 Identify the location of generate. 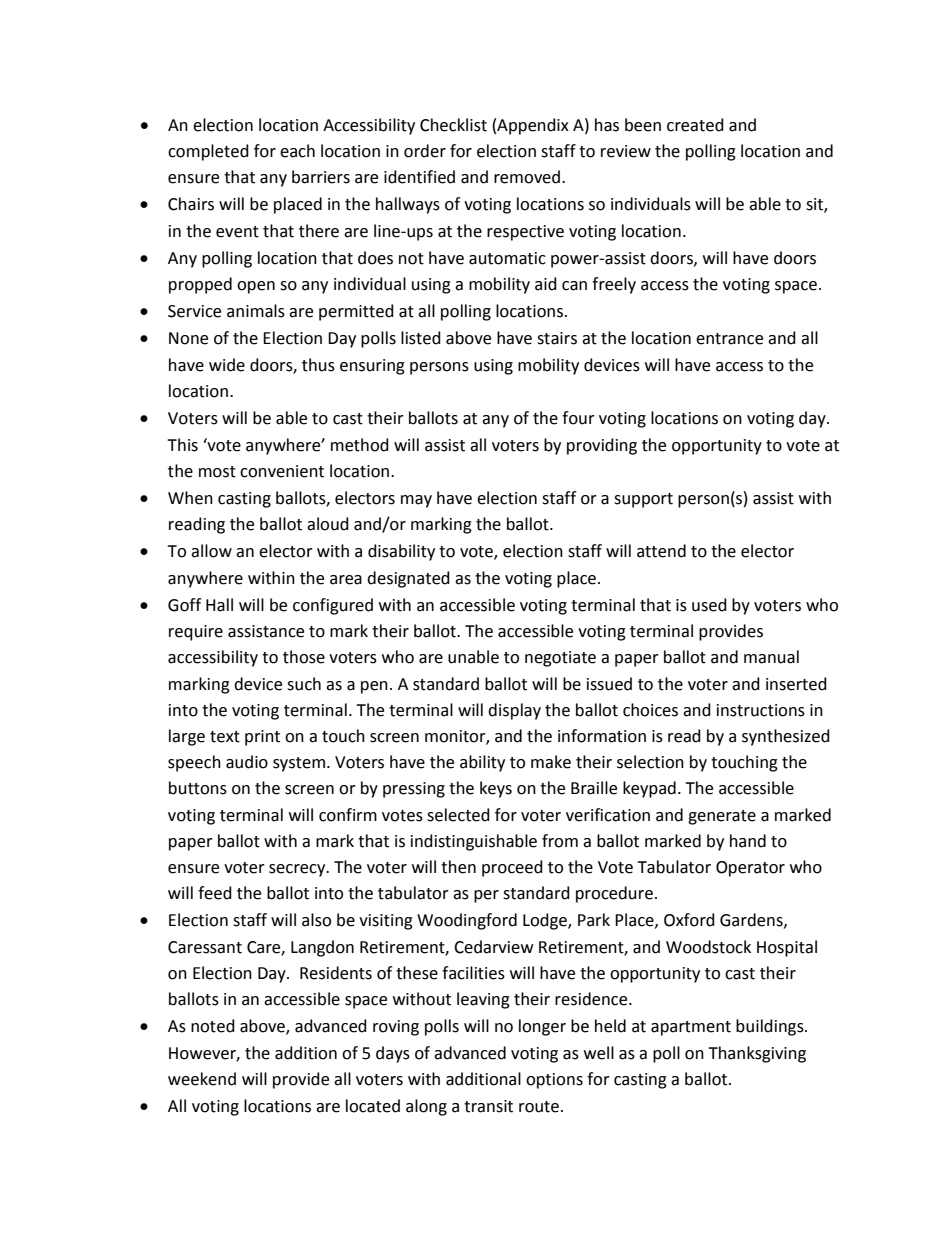
(722, 817).
